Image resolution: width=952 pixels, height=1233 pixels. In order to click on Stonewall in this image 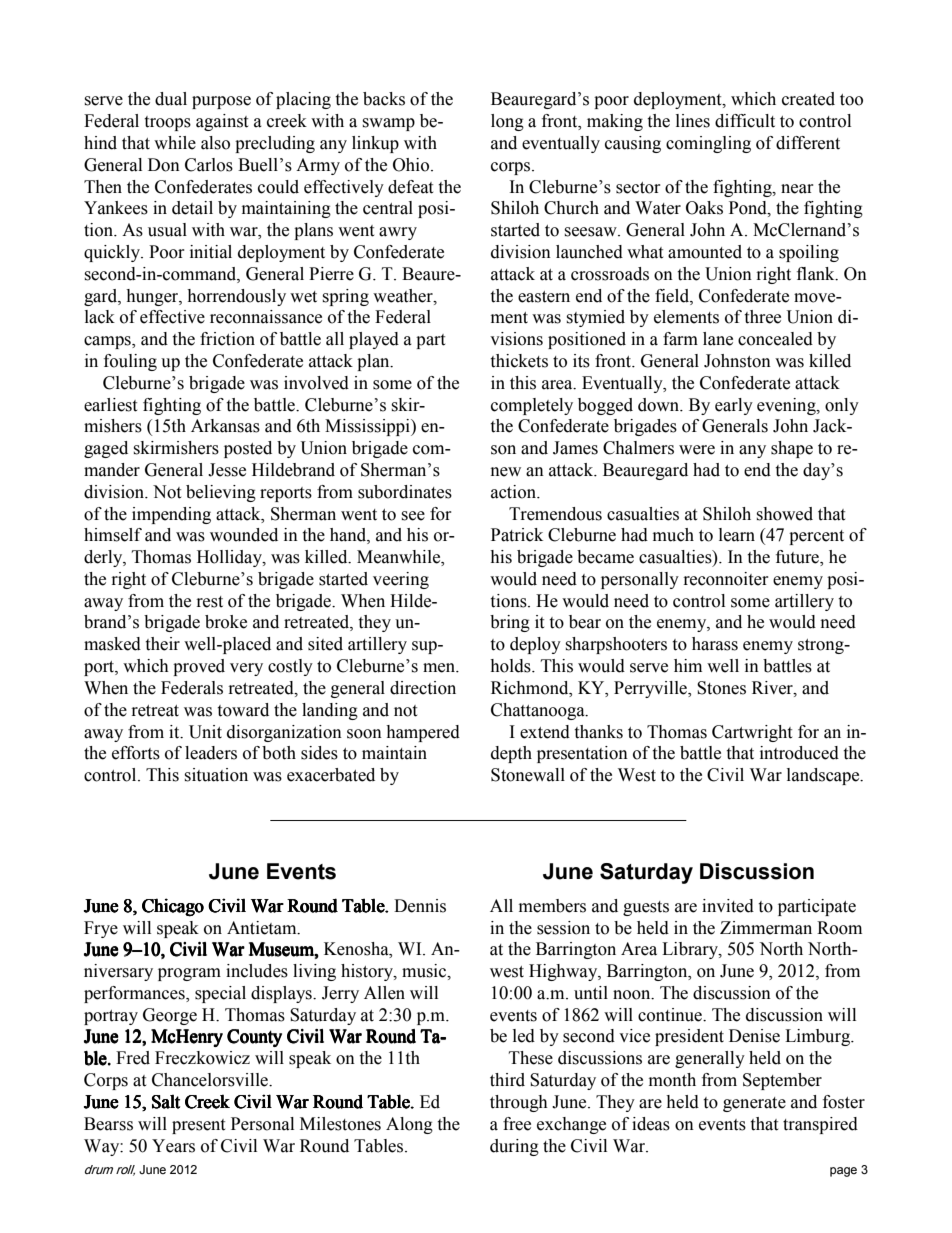, I will do `click(528, 775)`.
